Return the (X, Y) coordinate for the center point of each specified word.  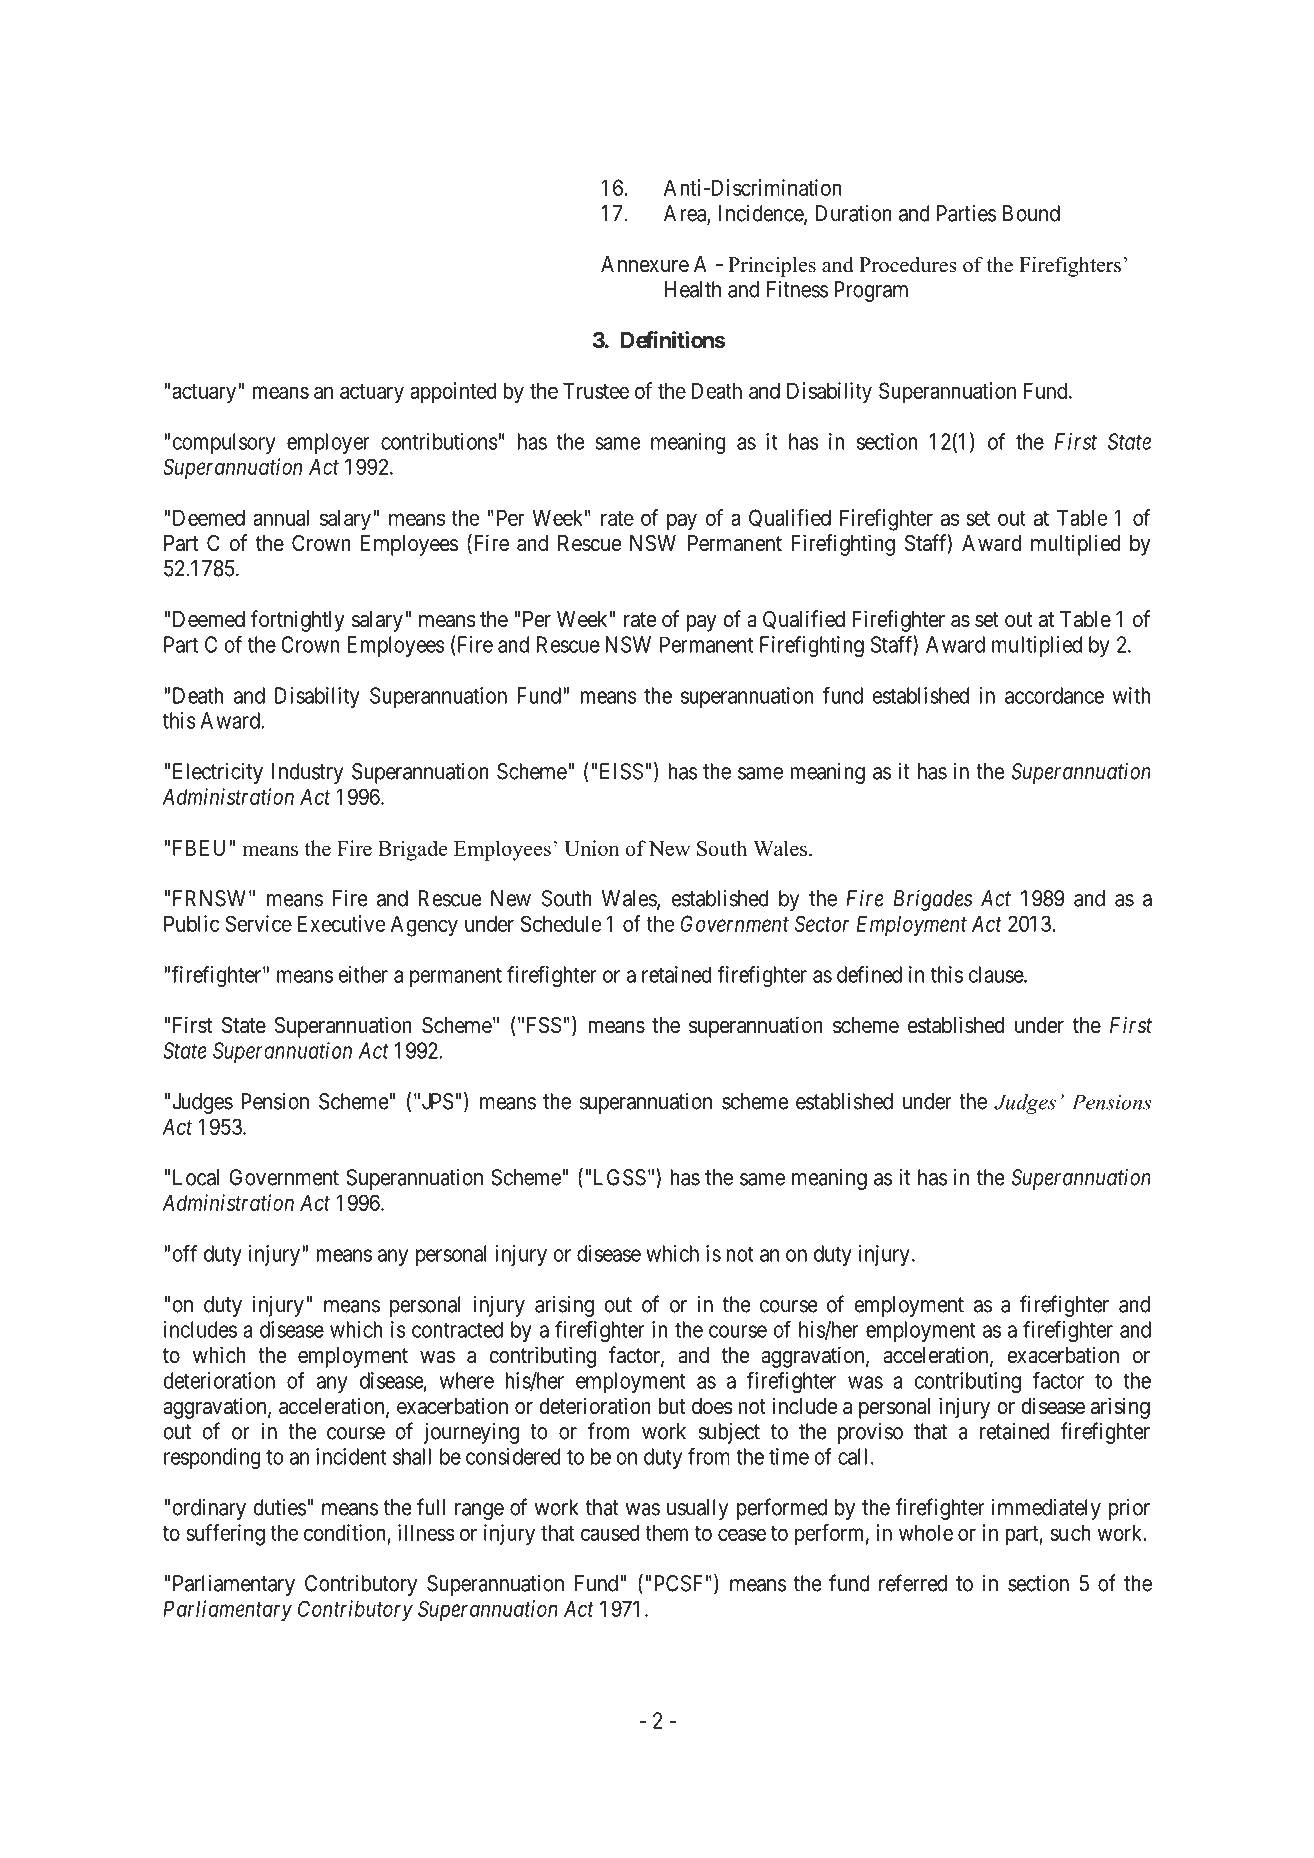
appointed (453, 393)
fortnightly (298, 621)
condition (345, 1532)
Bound (1031, 213)
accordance (1054, 695)
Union (591, 848)
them (666, 1532)
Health (693, 289)
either (363, 974)
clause (996, 974)
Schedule (561, 923)
